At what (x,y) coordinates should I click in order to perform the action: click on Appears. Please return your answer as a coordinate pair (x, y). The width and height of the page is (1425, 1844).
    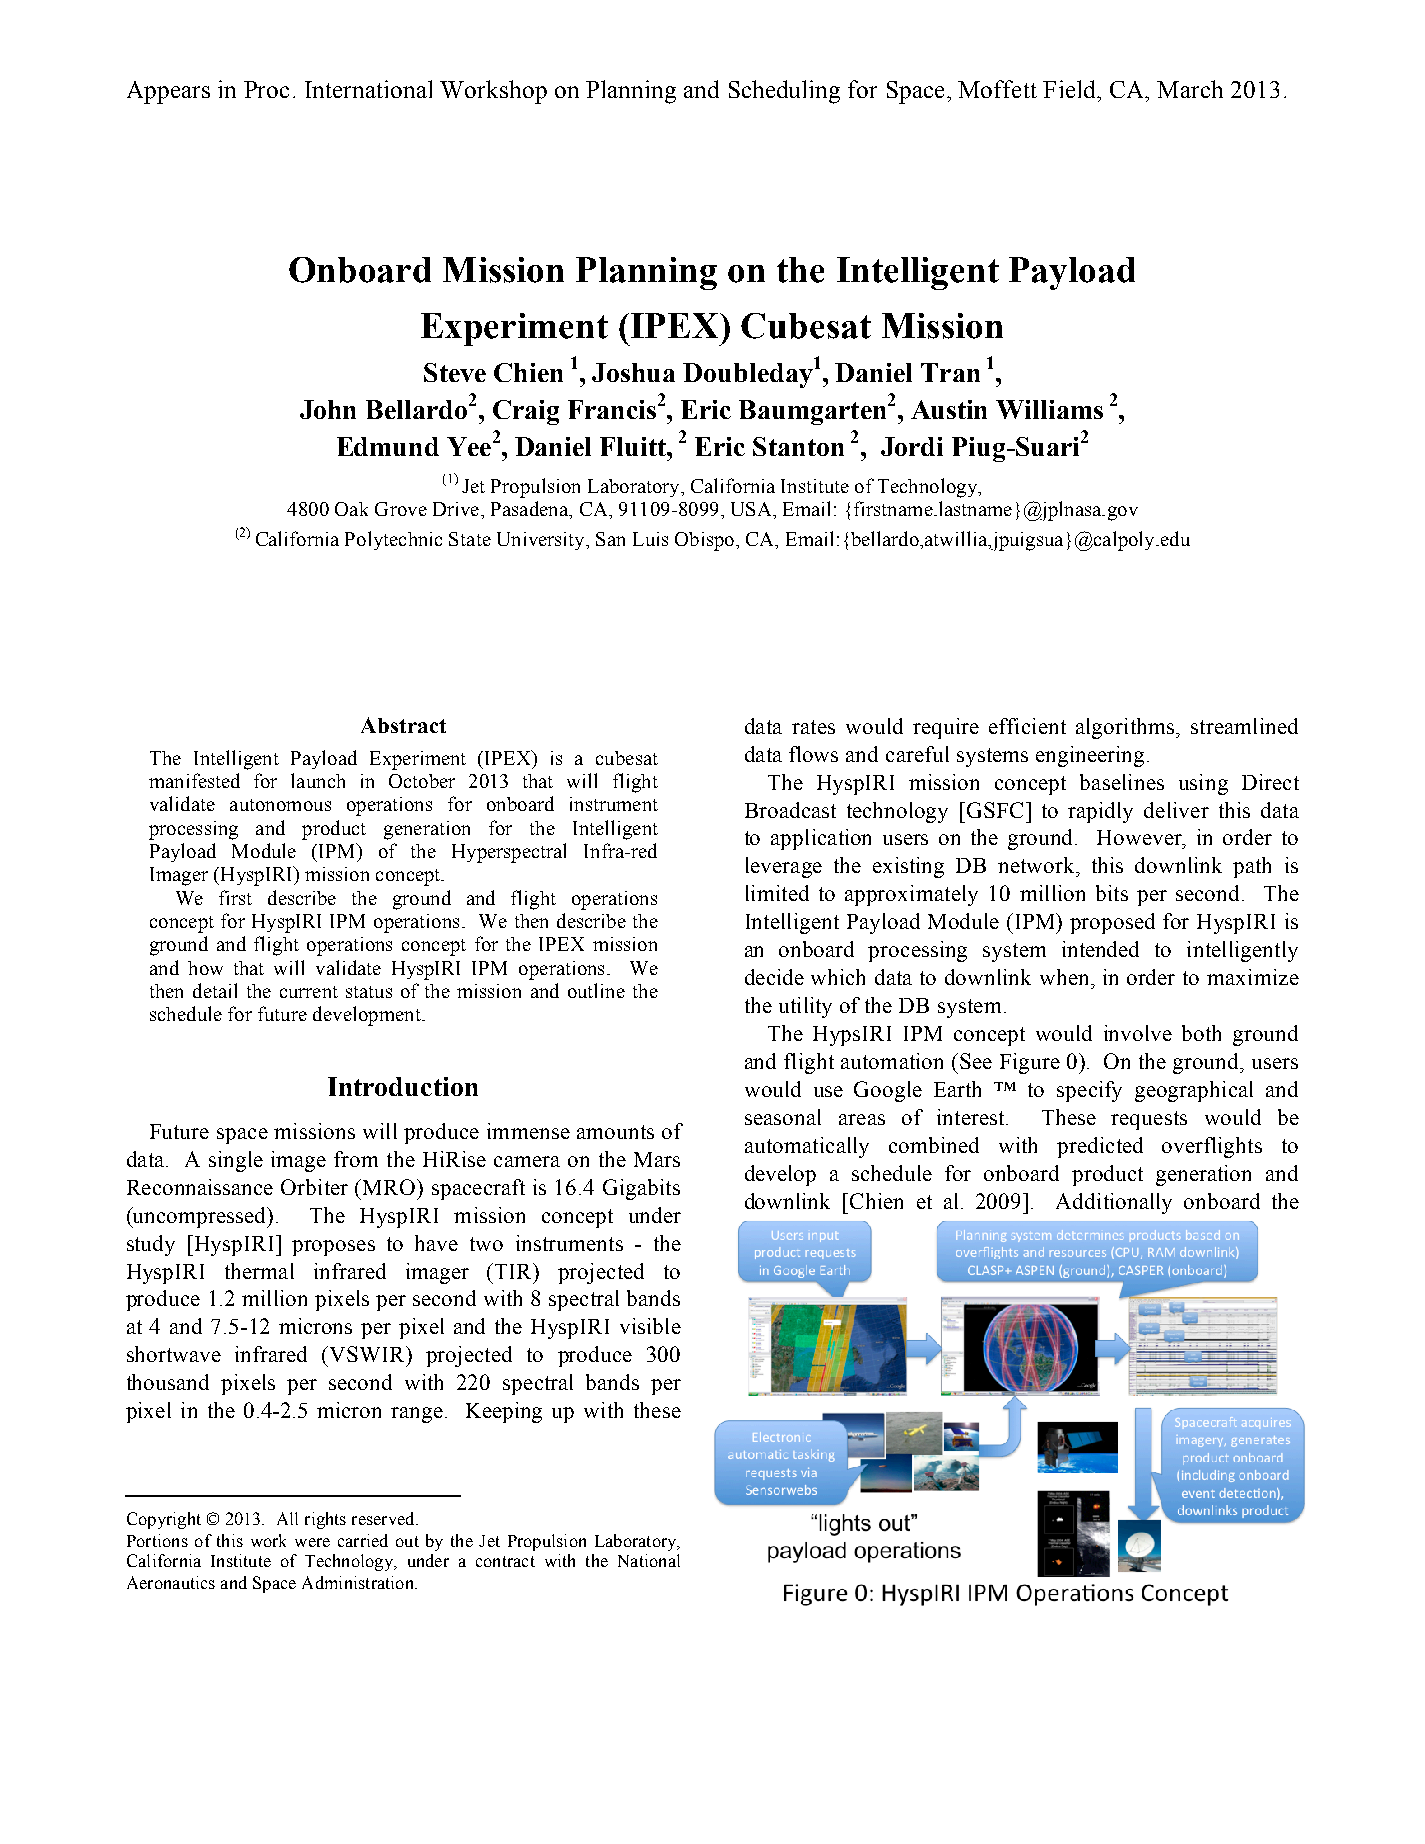
    Looking at the image, I should click on (168, 92).
